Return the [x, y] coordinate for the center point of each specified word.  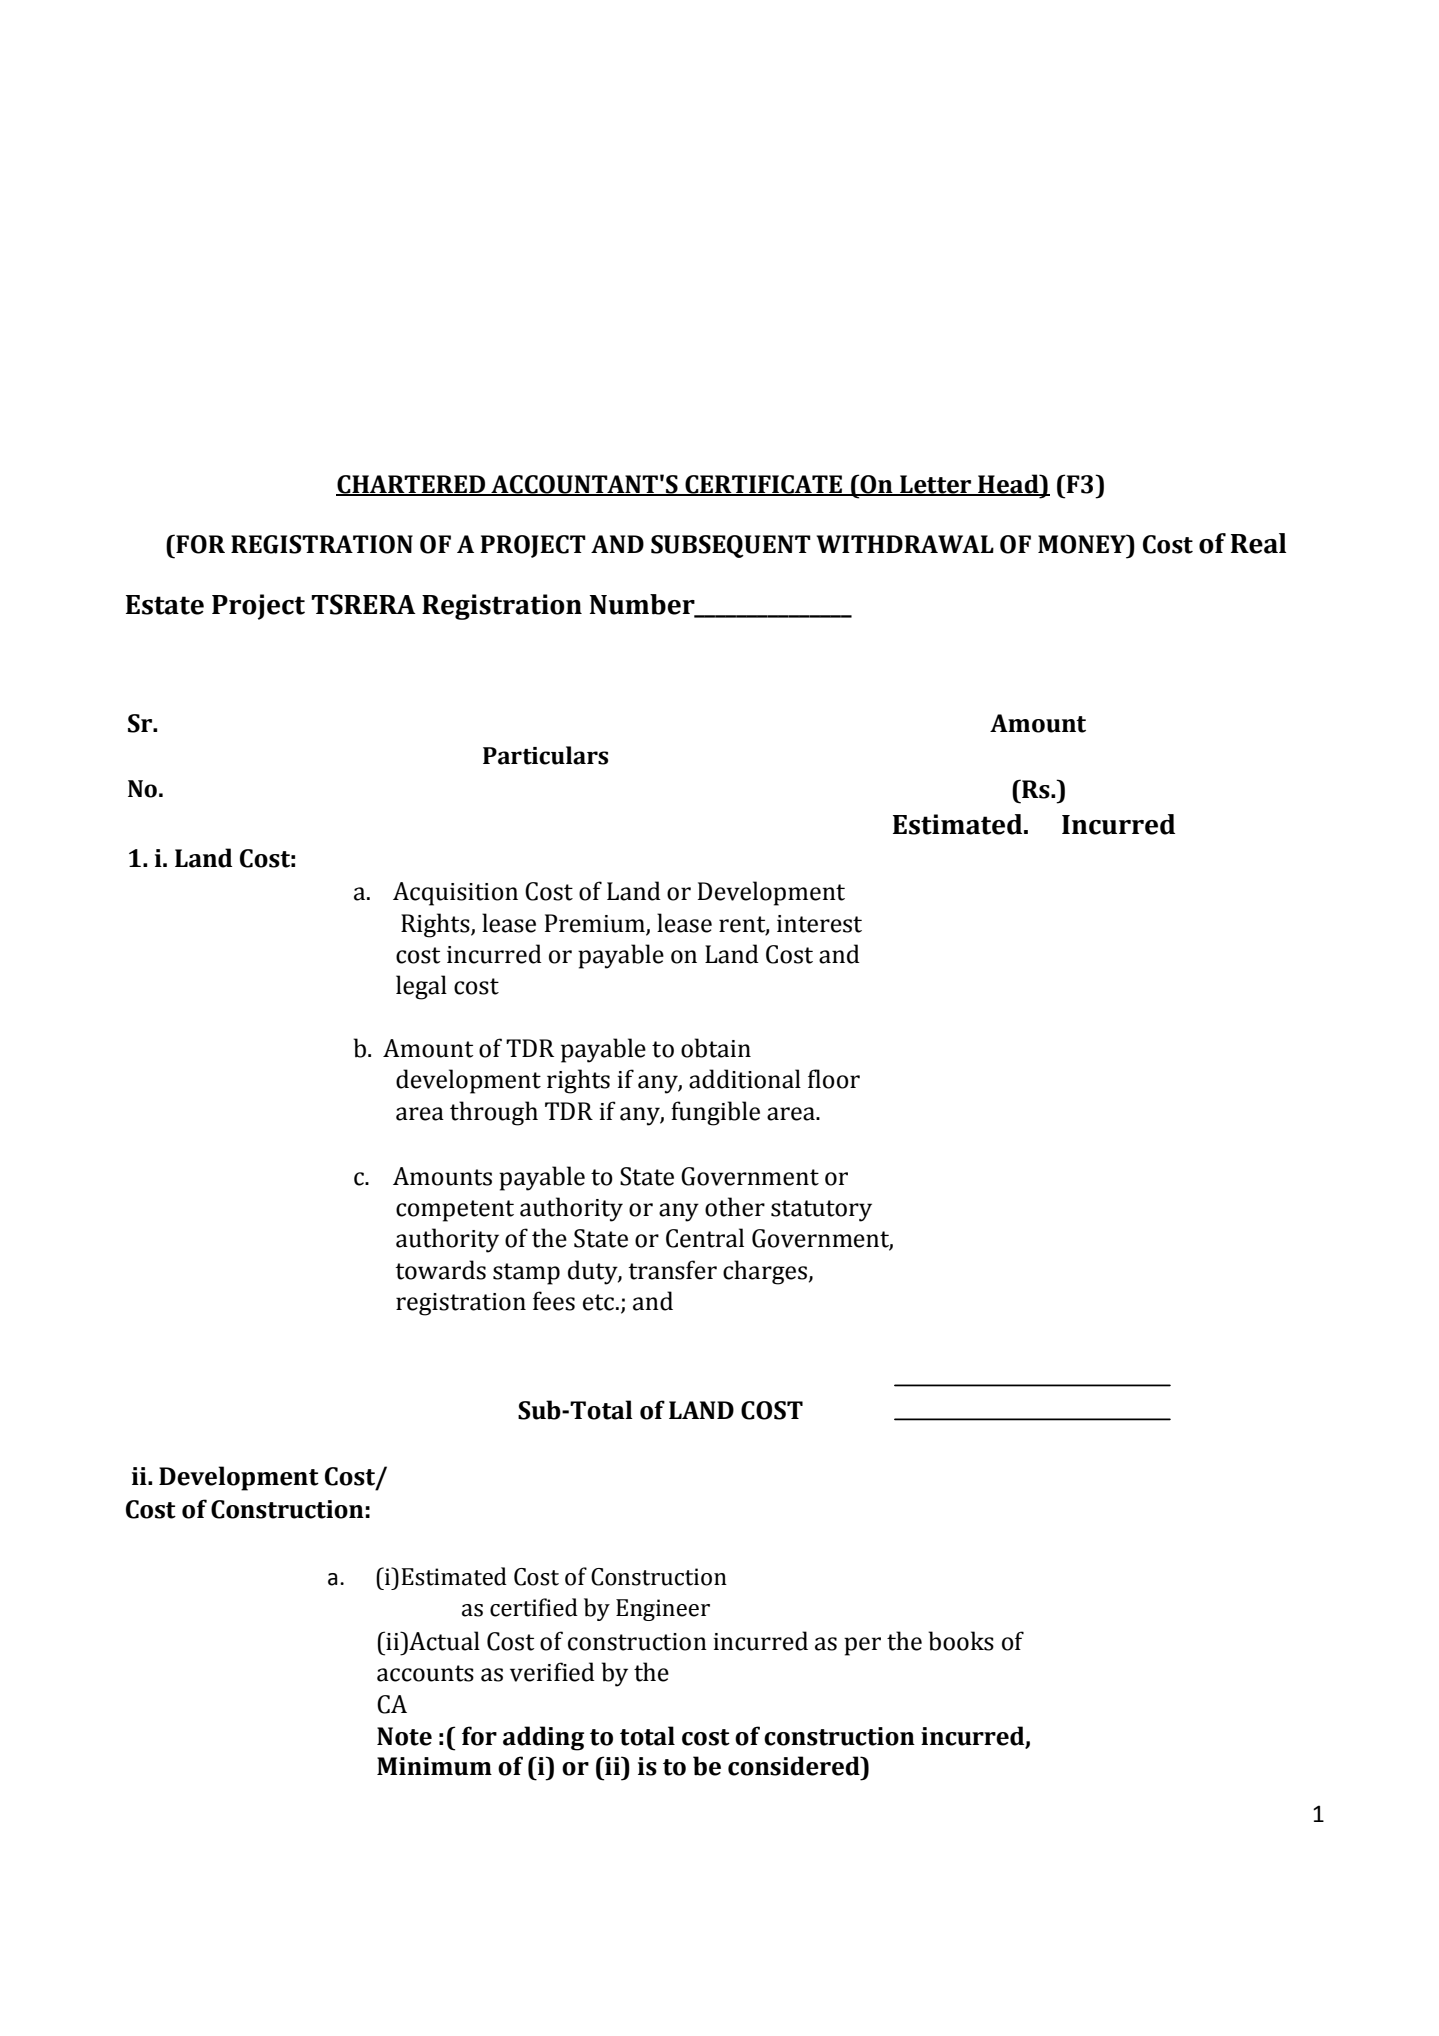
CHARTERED [412, 485]
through [494, 1113]
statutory [821, 1211]
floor [834, 1079]
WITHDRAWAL [905, 544]
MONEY [1083, 544]
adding [543, 1738]
